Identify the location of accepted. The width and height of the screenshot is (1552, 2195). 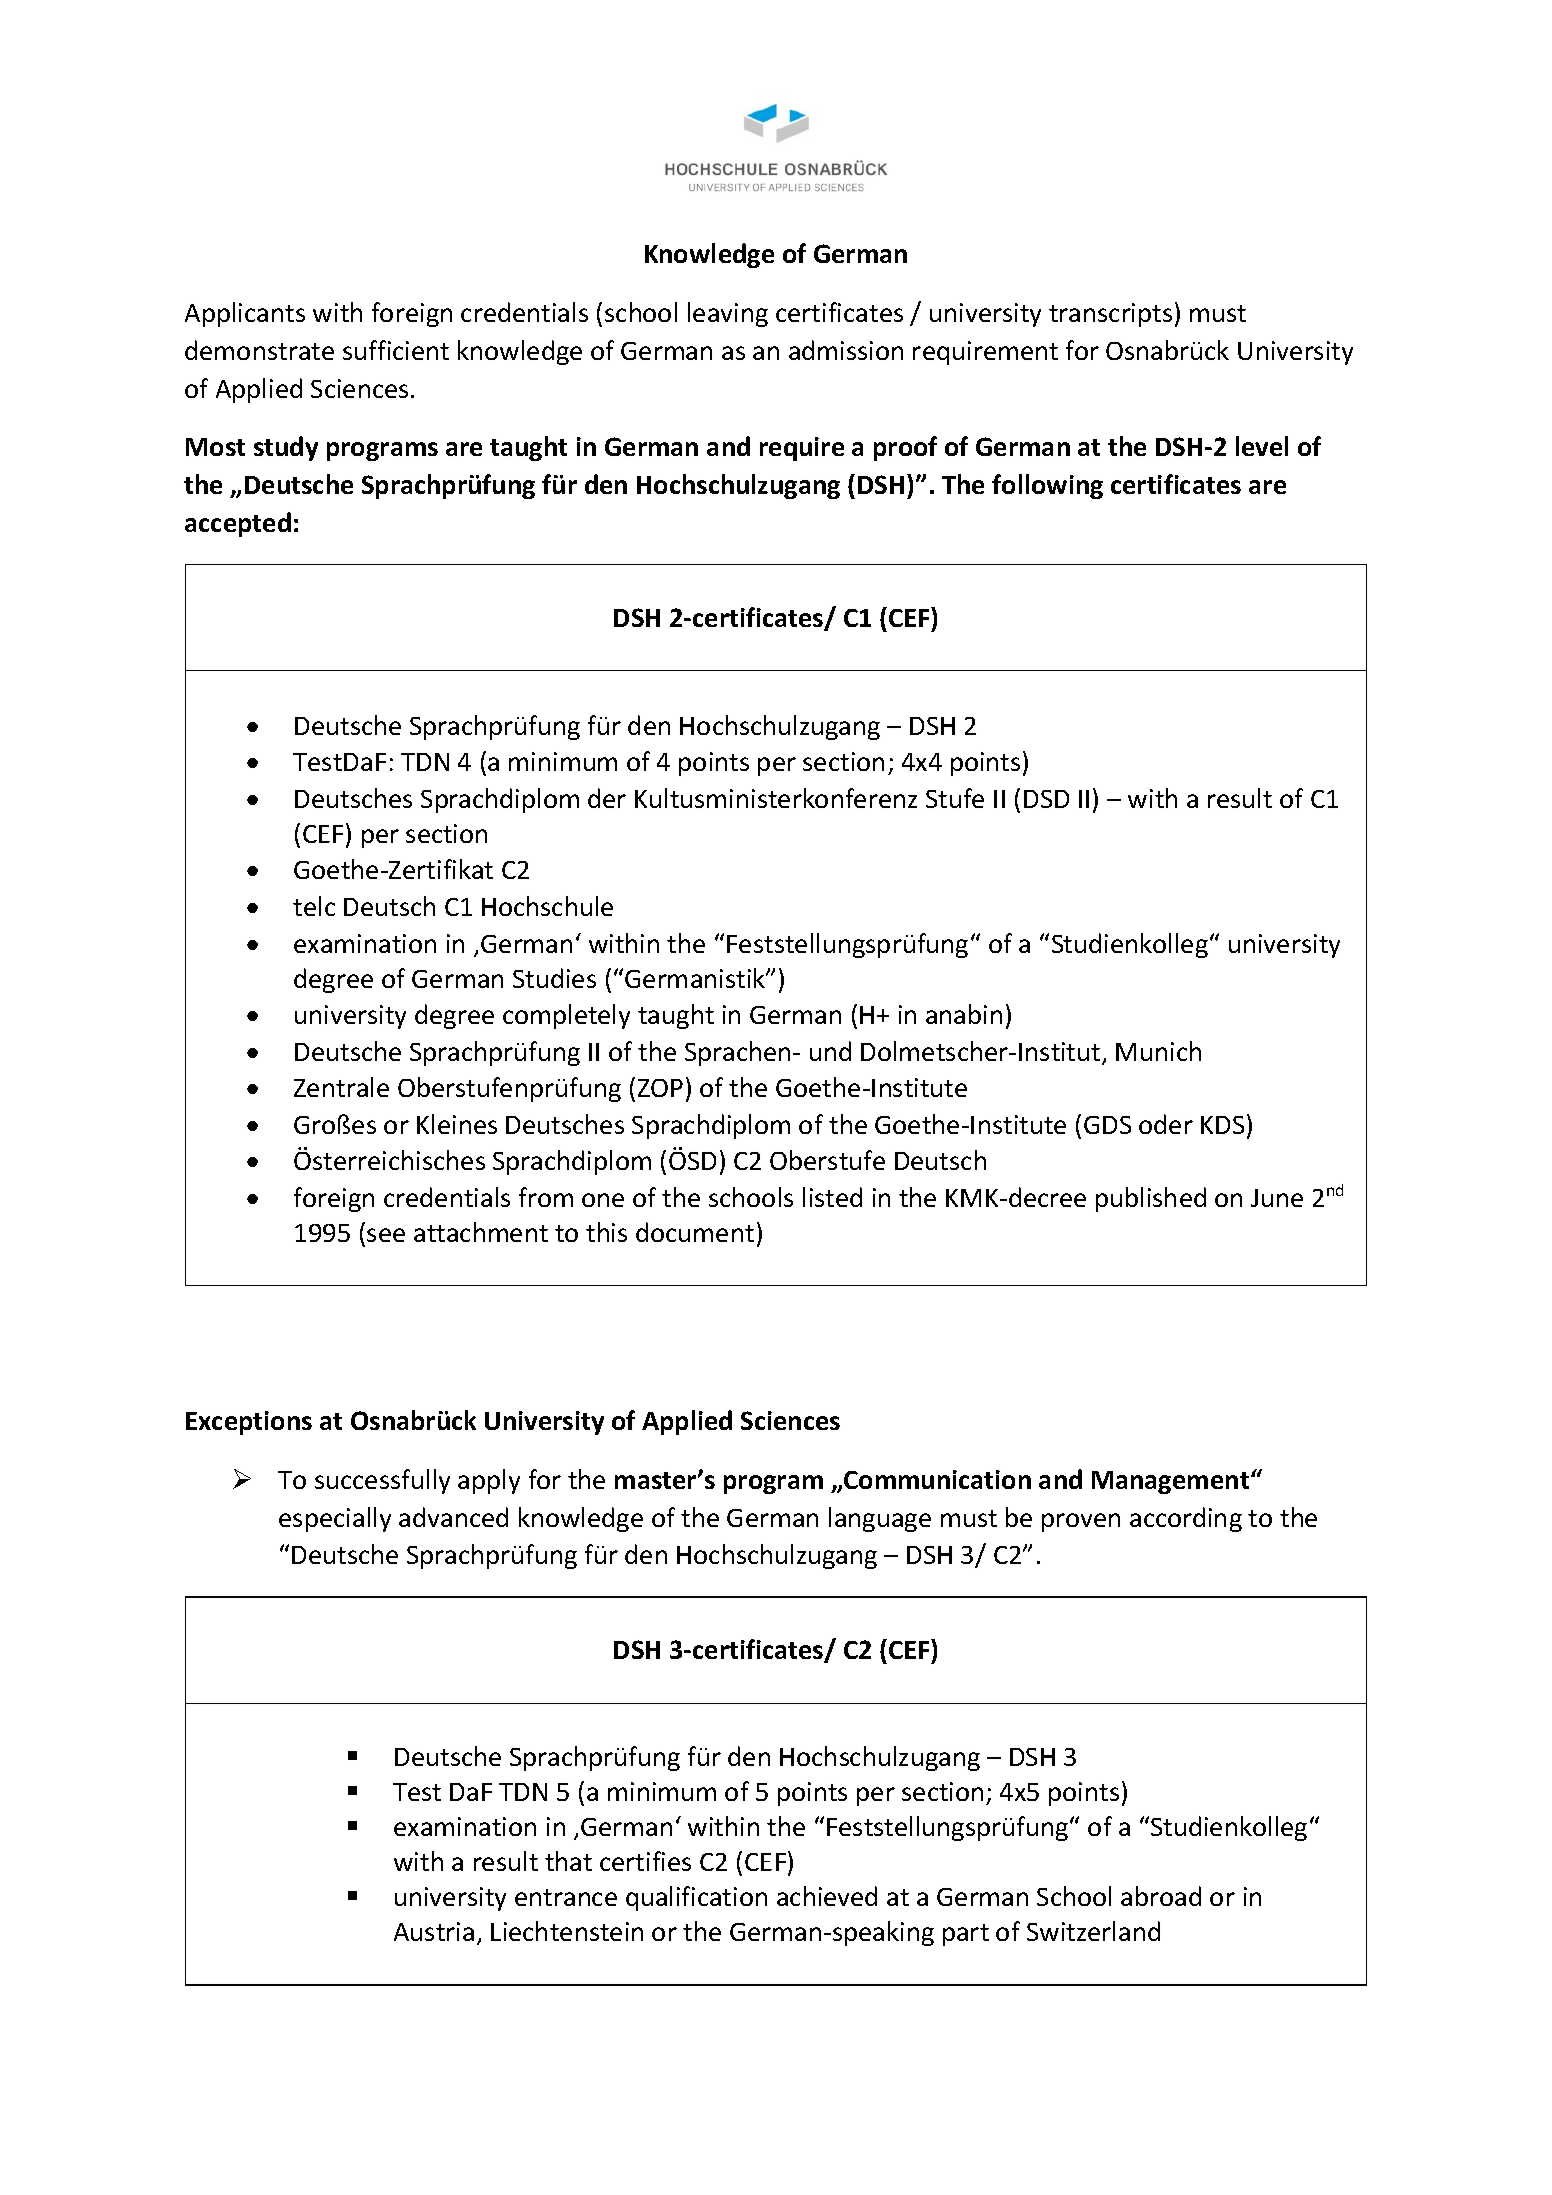
(238, 524).
